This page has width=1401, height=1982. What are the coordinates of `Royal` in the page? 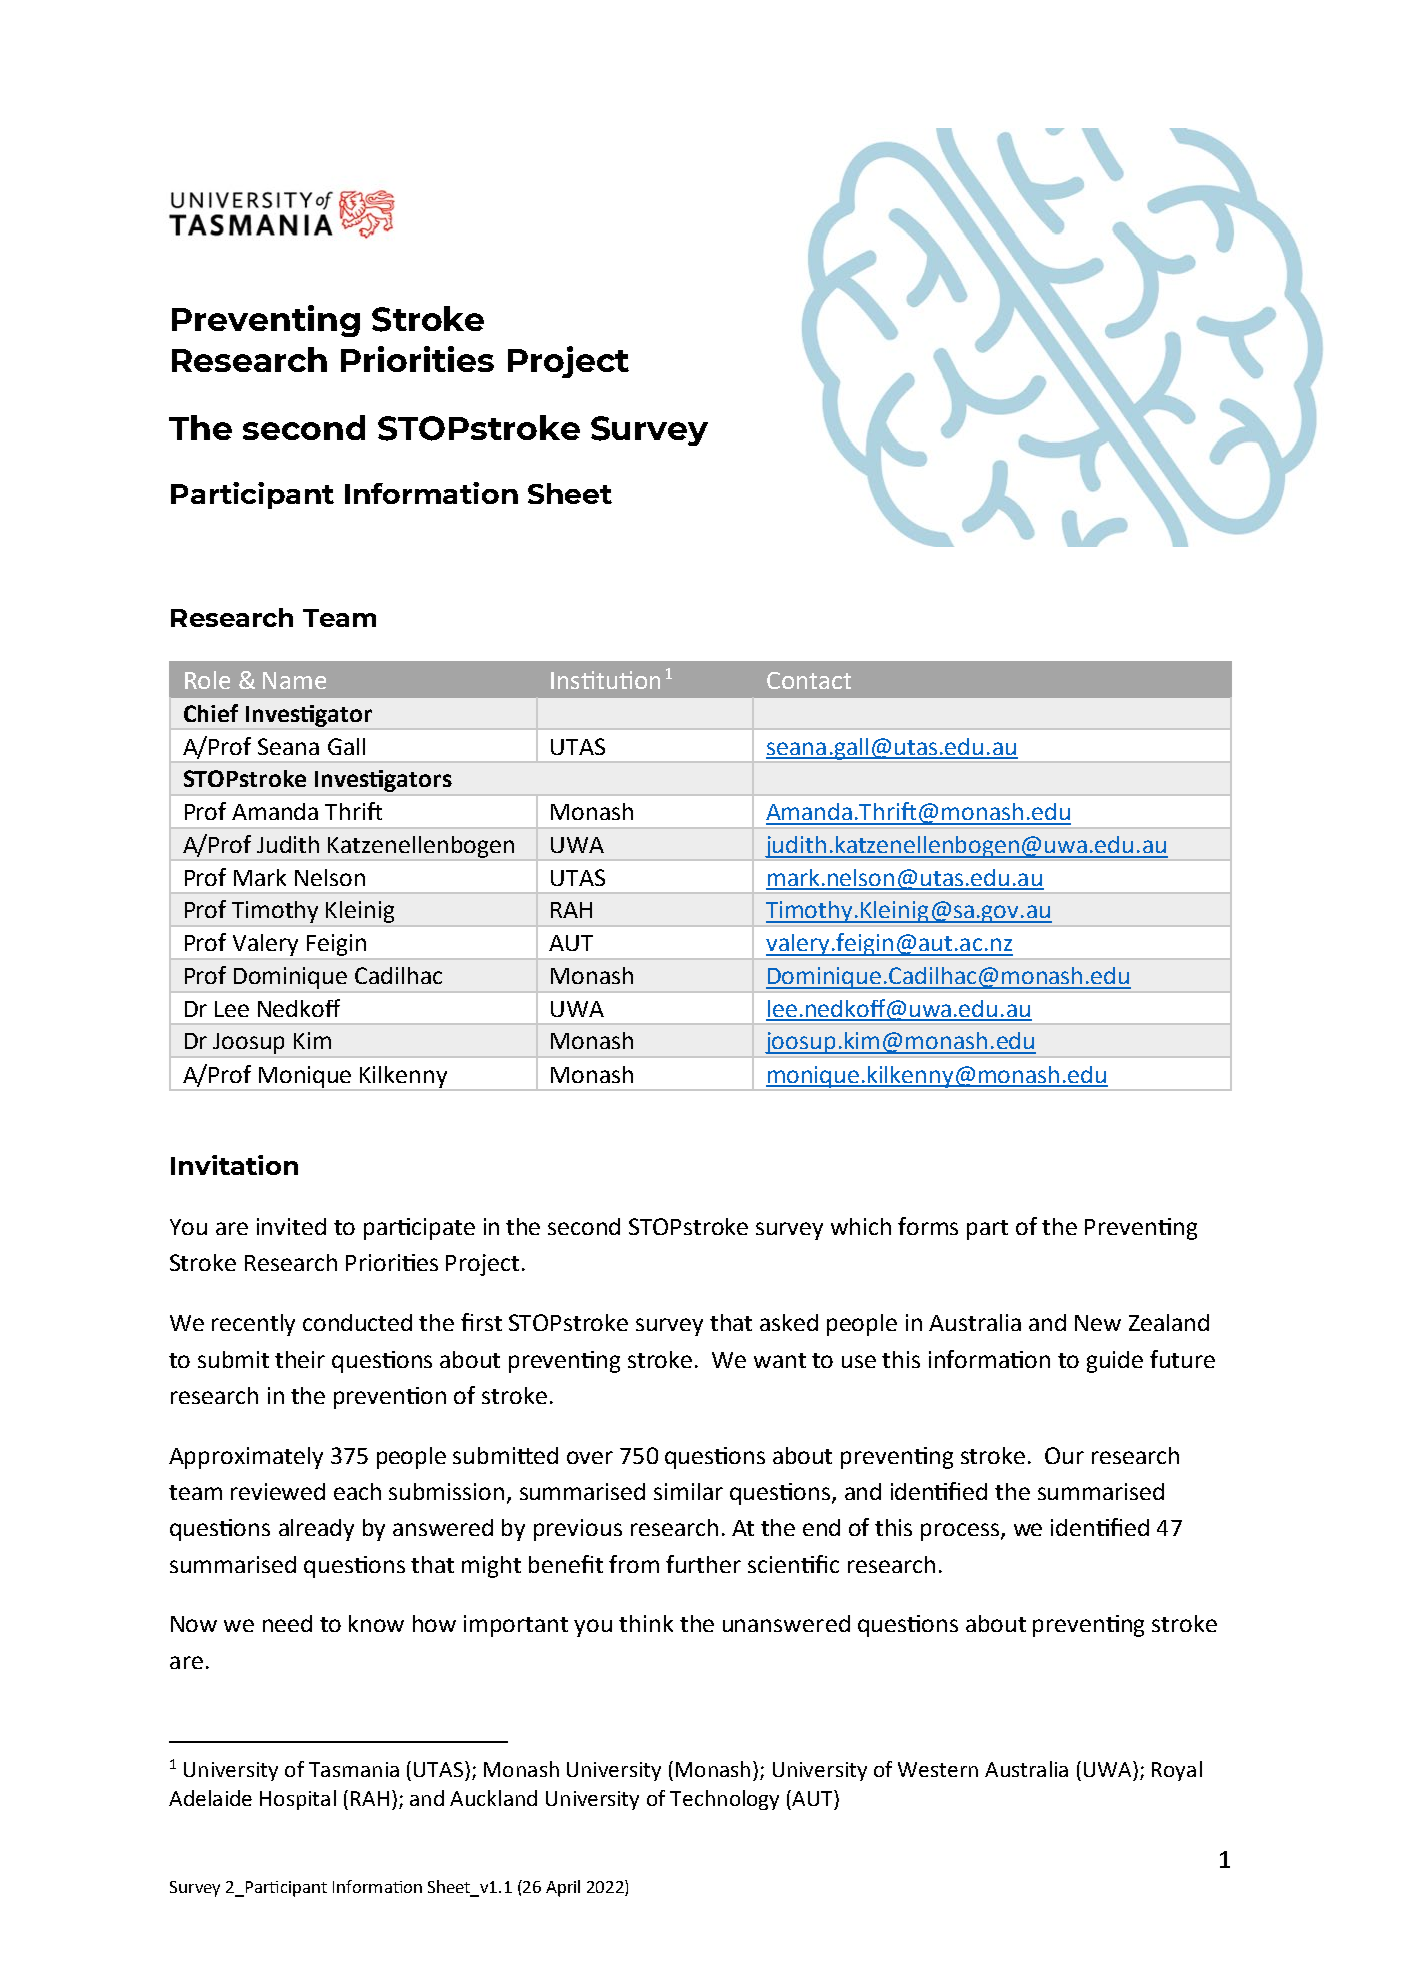 It's located at (1177, 1771).
